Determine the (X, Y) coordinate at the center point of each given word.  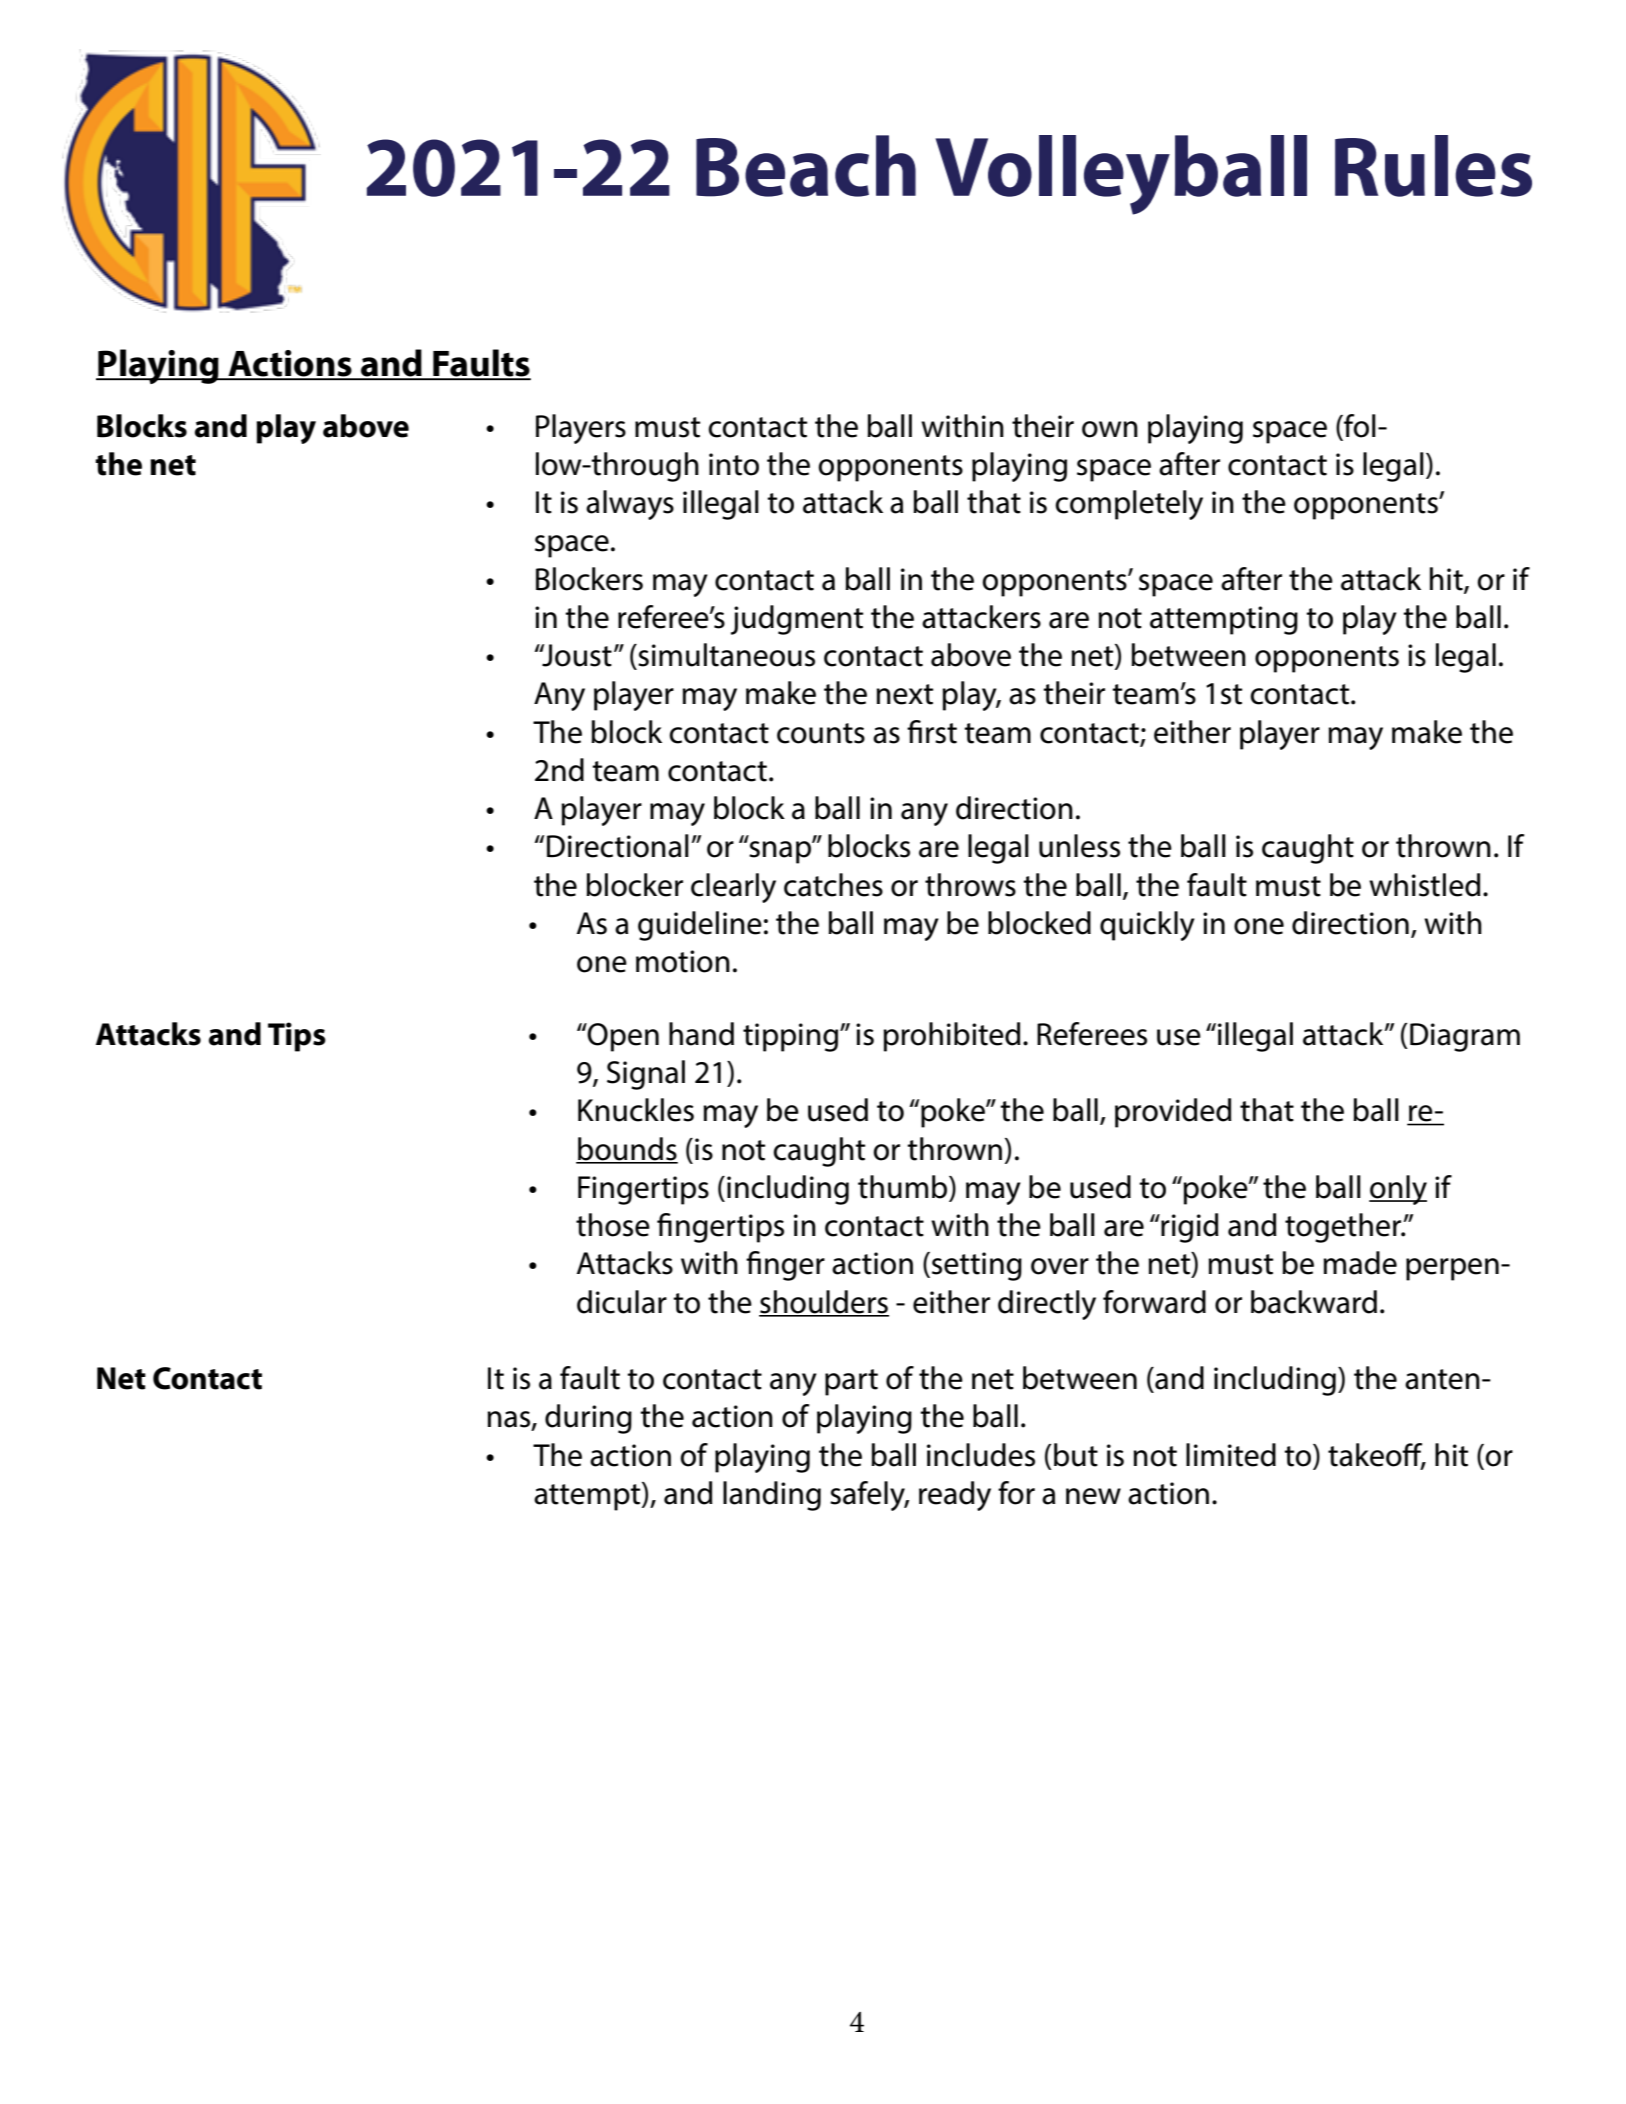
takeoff (1376, 1455)
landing (772, 1496)
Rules (1433, 166)
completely (1129, 505)
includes (981, 1455)
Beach (806, 166)
